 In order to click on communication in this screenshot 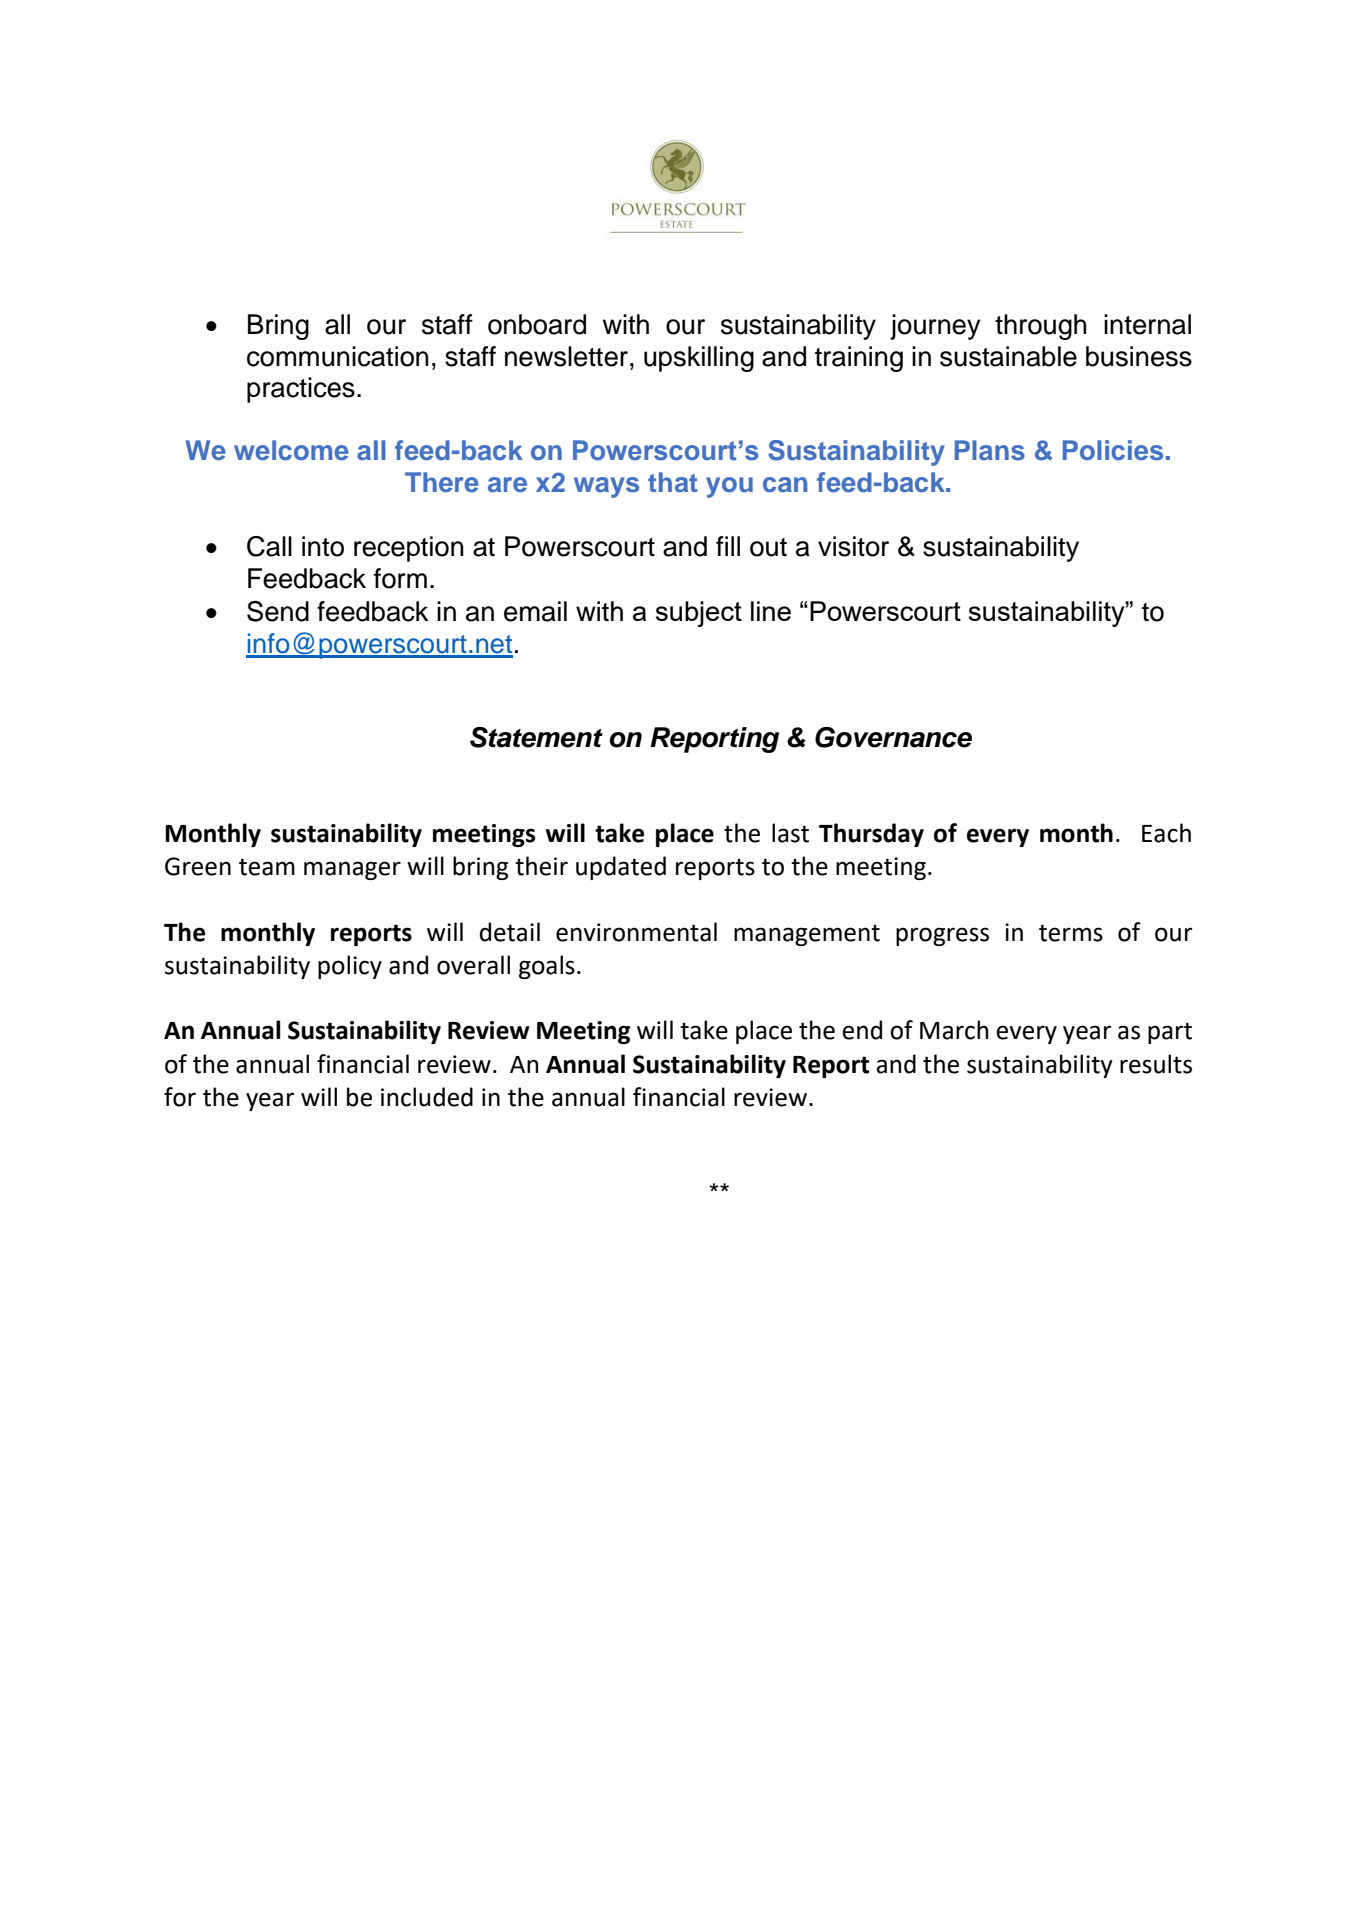, I will do `click(338, 356)`.
